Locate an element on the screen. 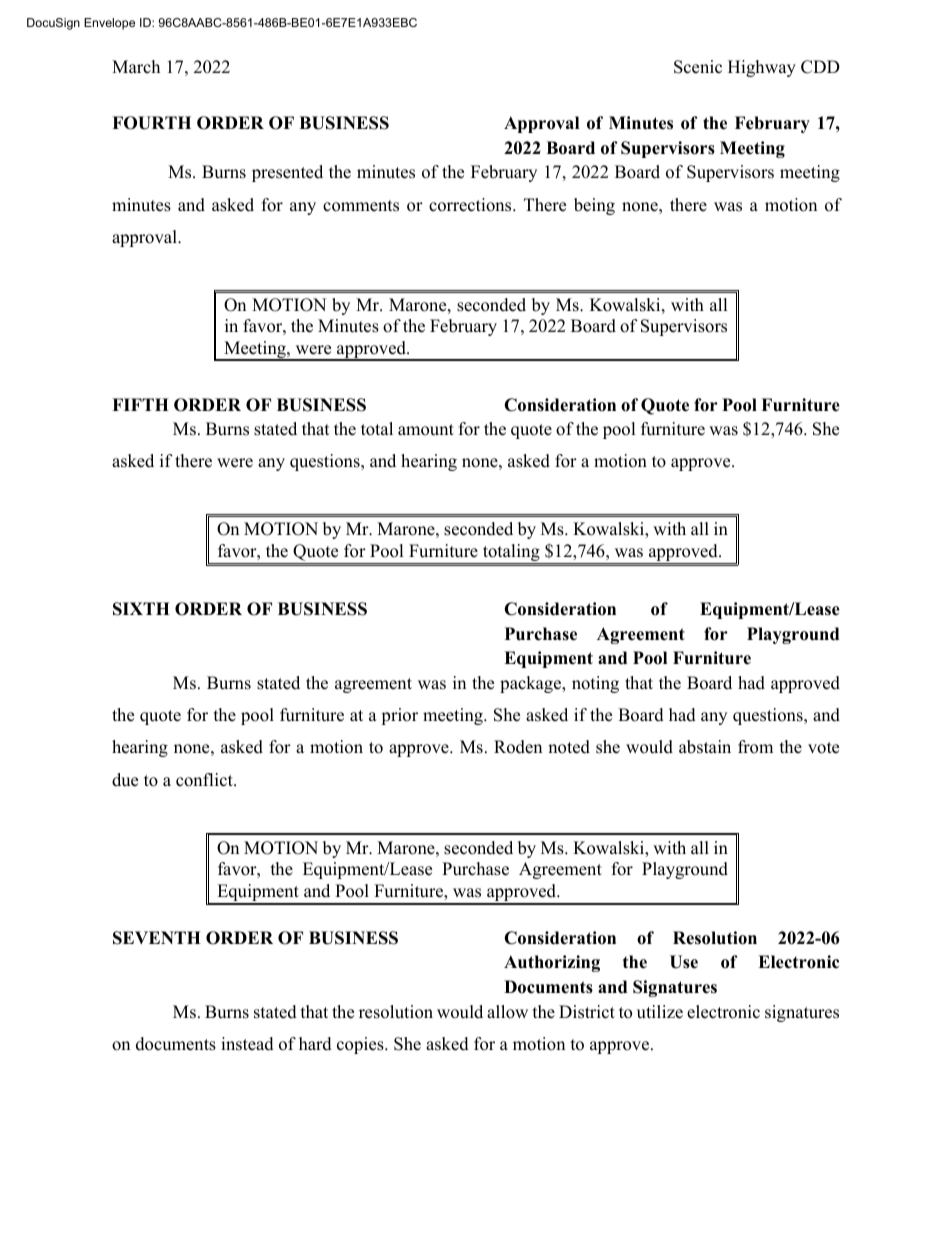 The height and width of the screenshot is (1233, 952). conflict is located at coordinates (205, 780).
